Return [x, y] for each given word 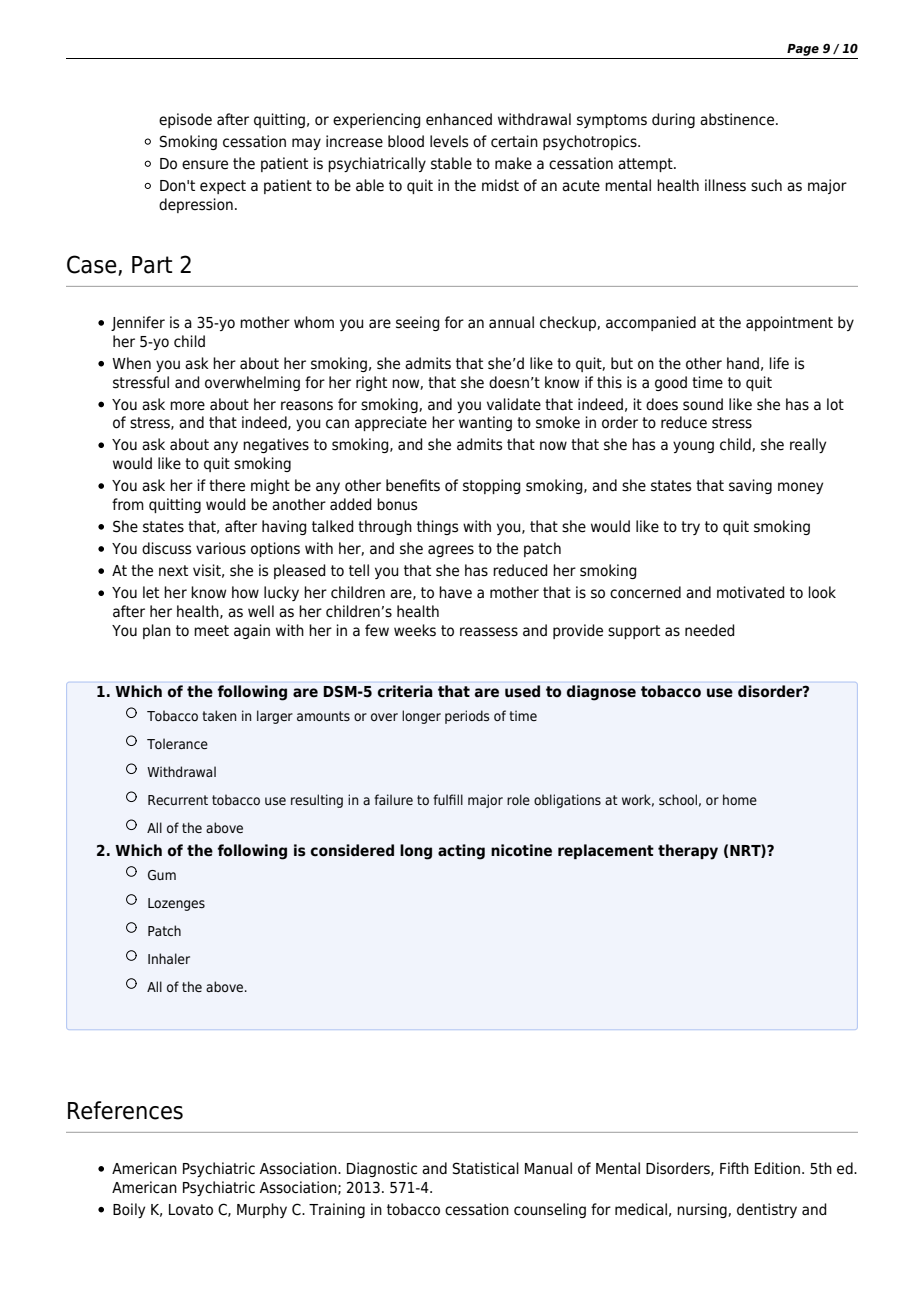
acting [461, 852]
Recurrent [178, 800]
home [740, 799]
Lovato [191, 1210]
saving [750, 486]
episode [185, 120]
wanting [485, 423]
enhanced [459, 119]
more [187, 406]
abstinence [738, 119]
